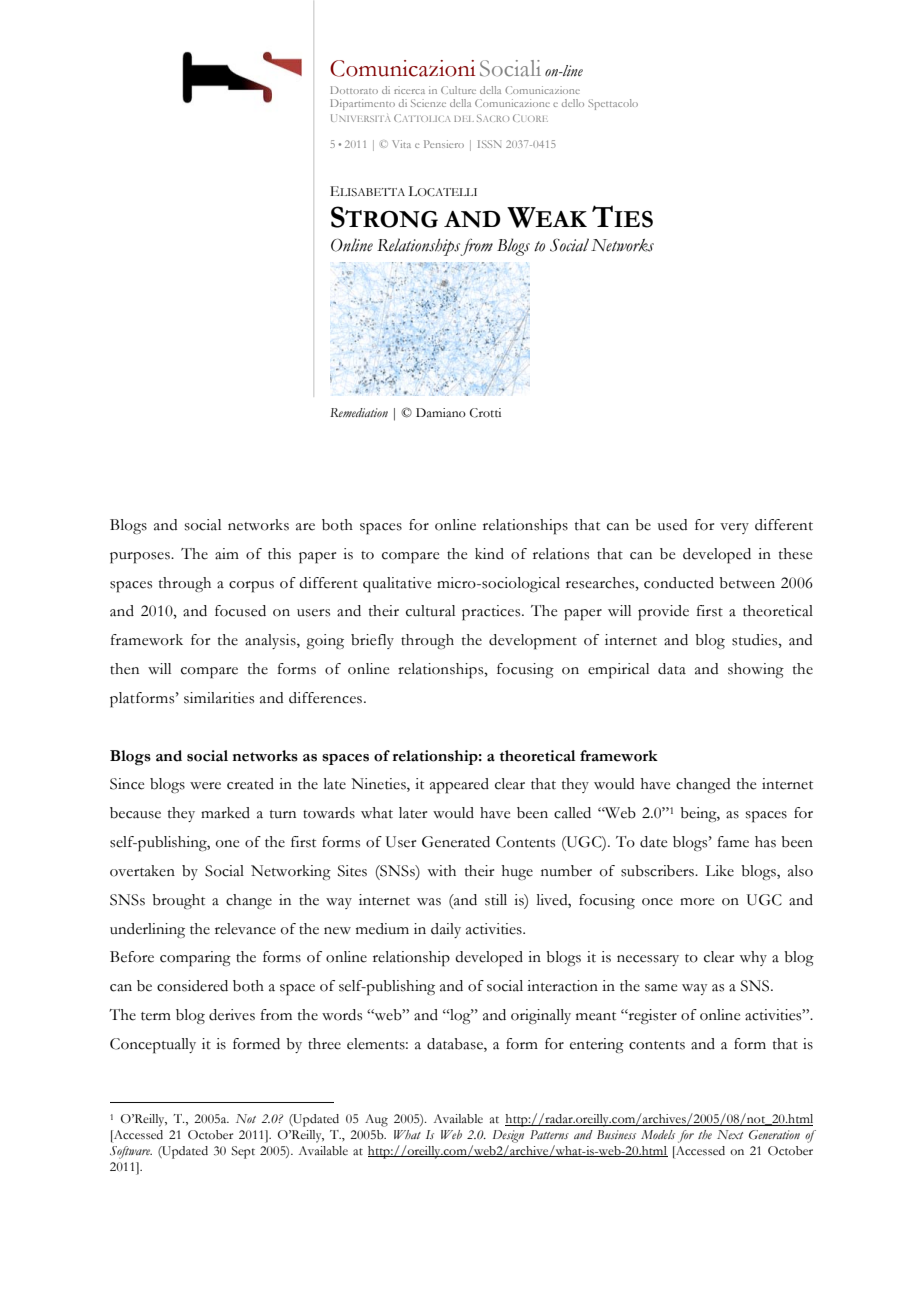  Describe the element at coordinates (205, 786) in the screenshot. I see `were` at that location.
